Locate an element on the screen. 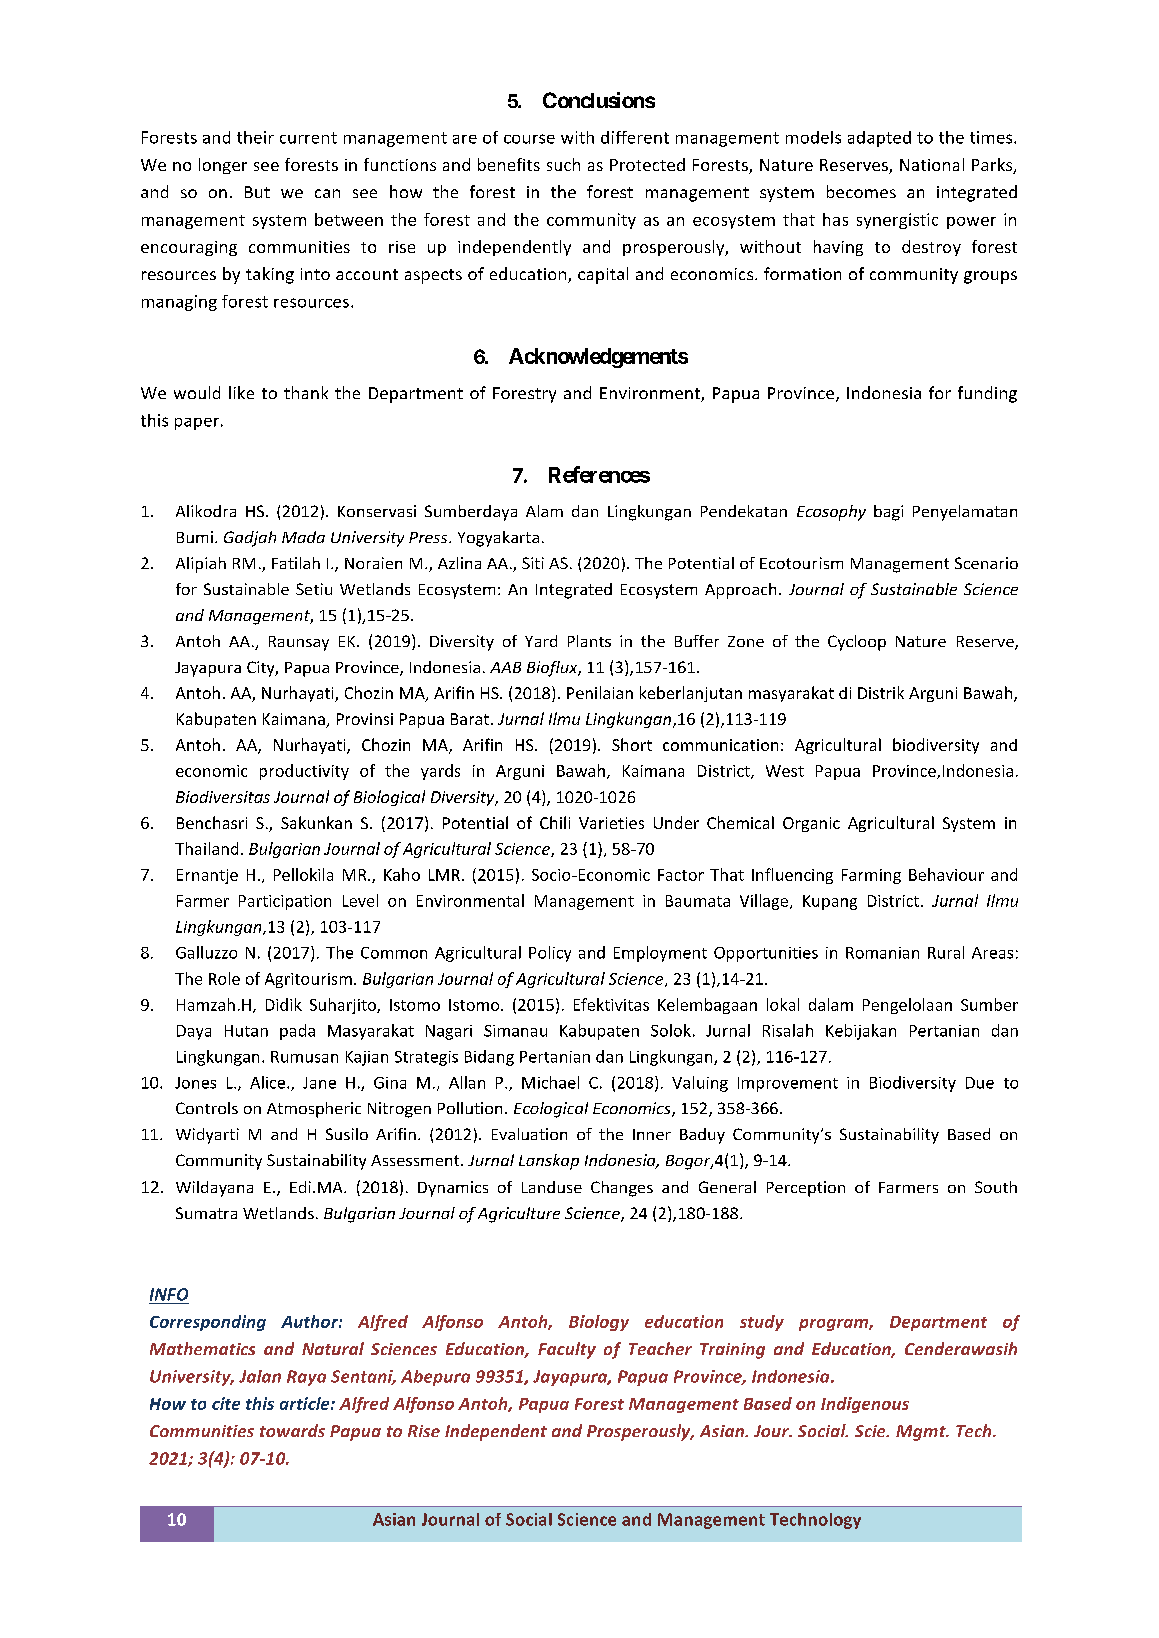 The height and width of the screenshot is (1638, 1159). Faculty is located at coordinates (567, 1350).
